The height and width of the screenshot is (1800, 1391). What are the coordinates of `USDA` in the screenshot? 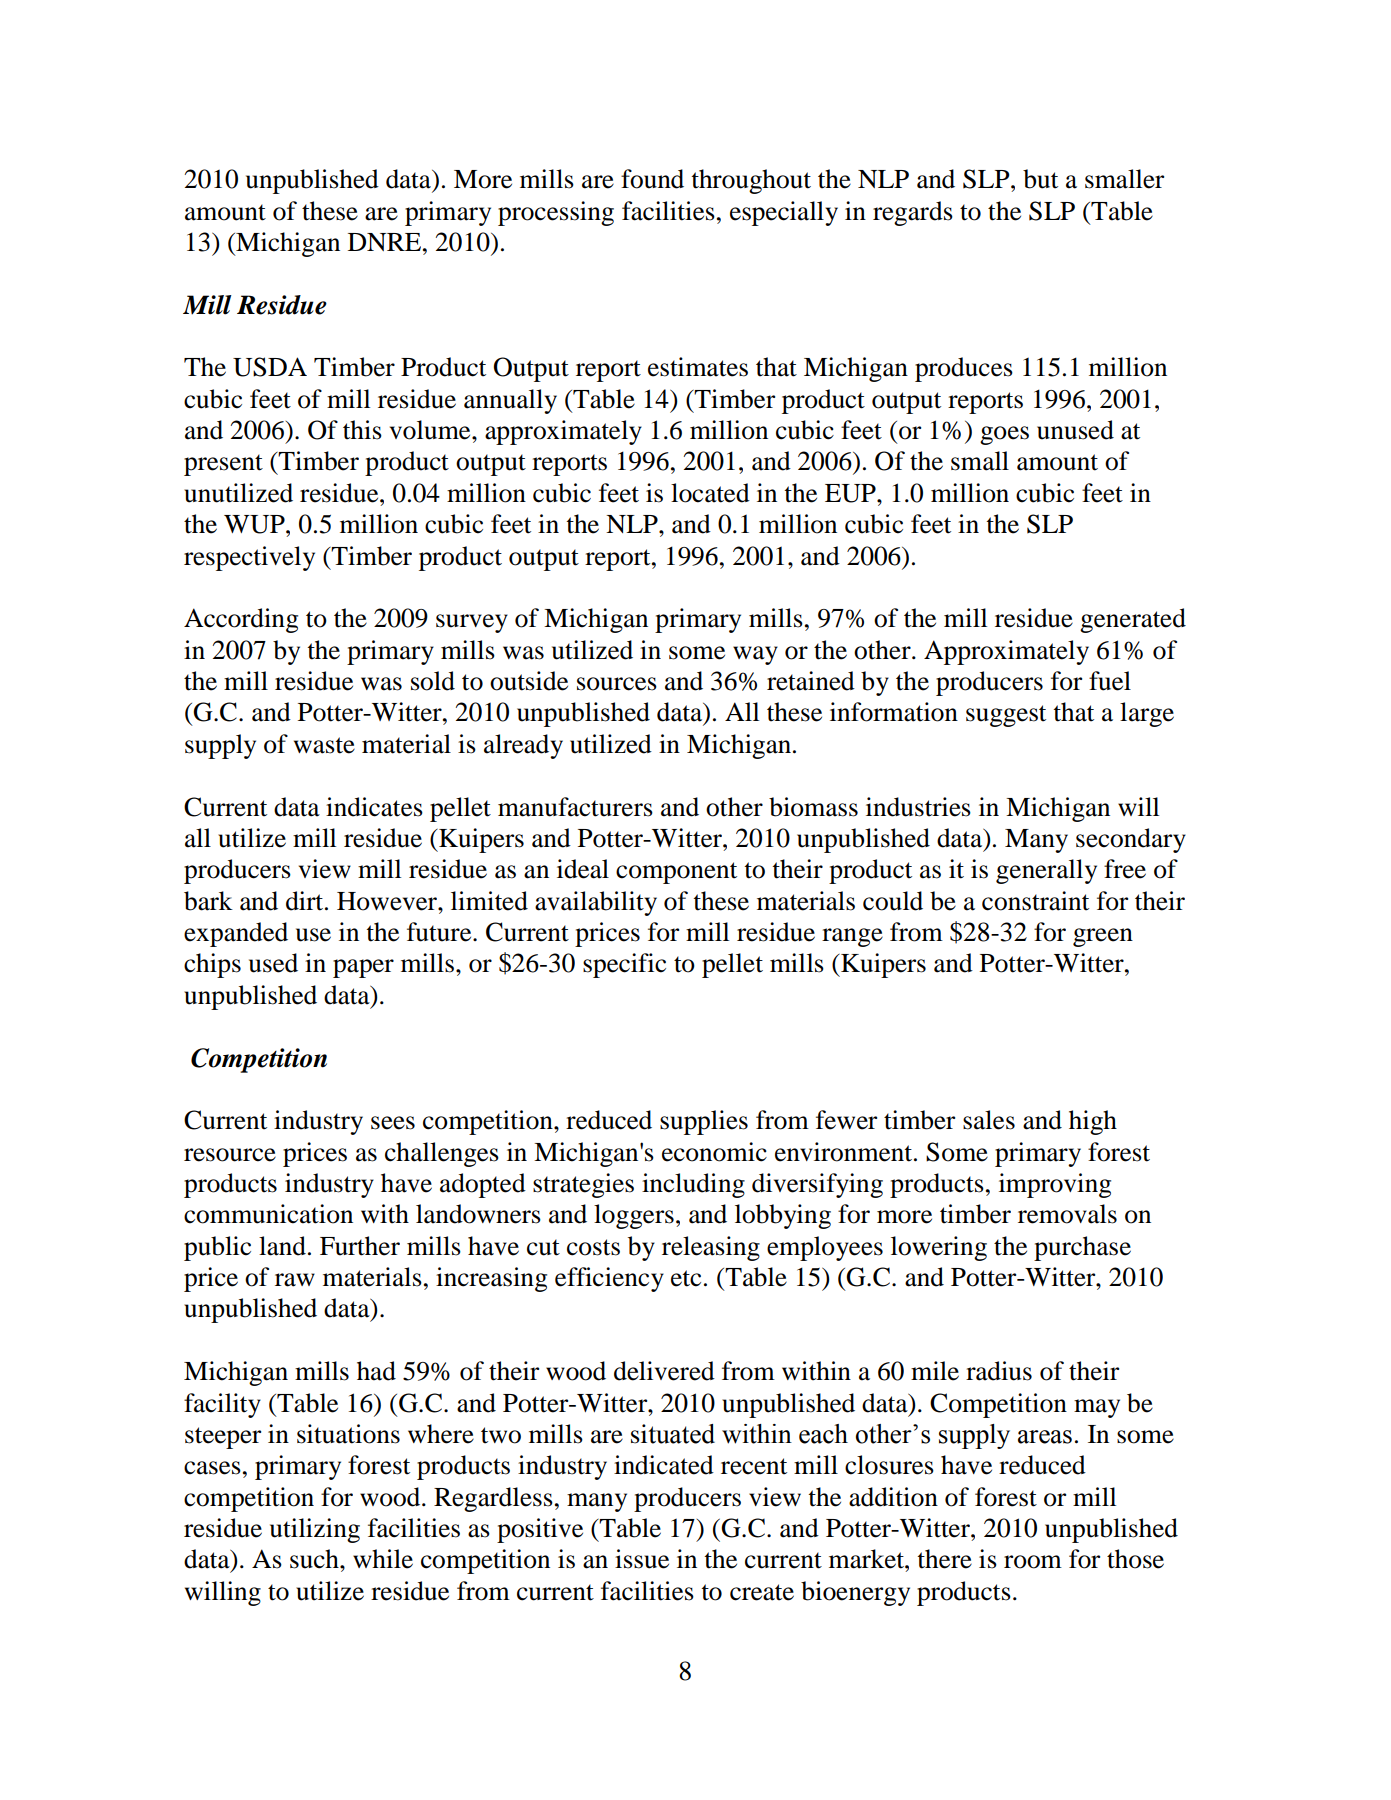 It's located at (270, 367).
